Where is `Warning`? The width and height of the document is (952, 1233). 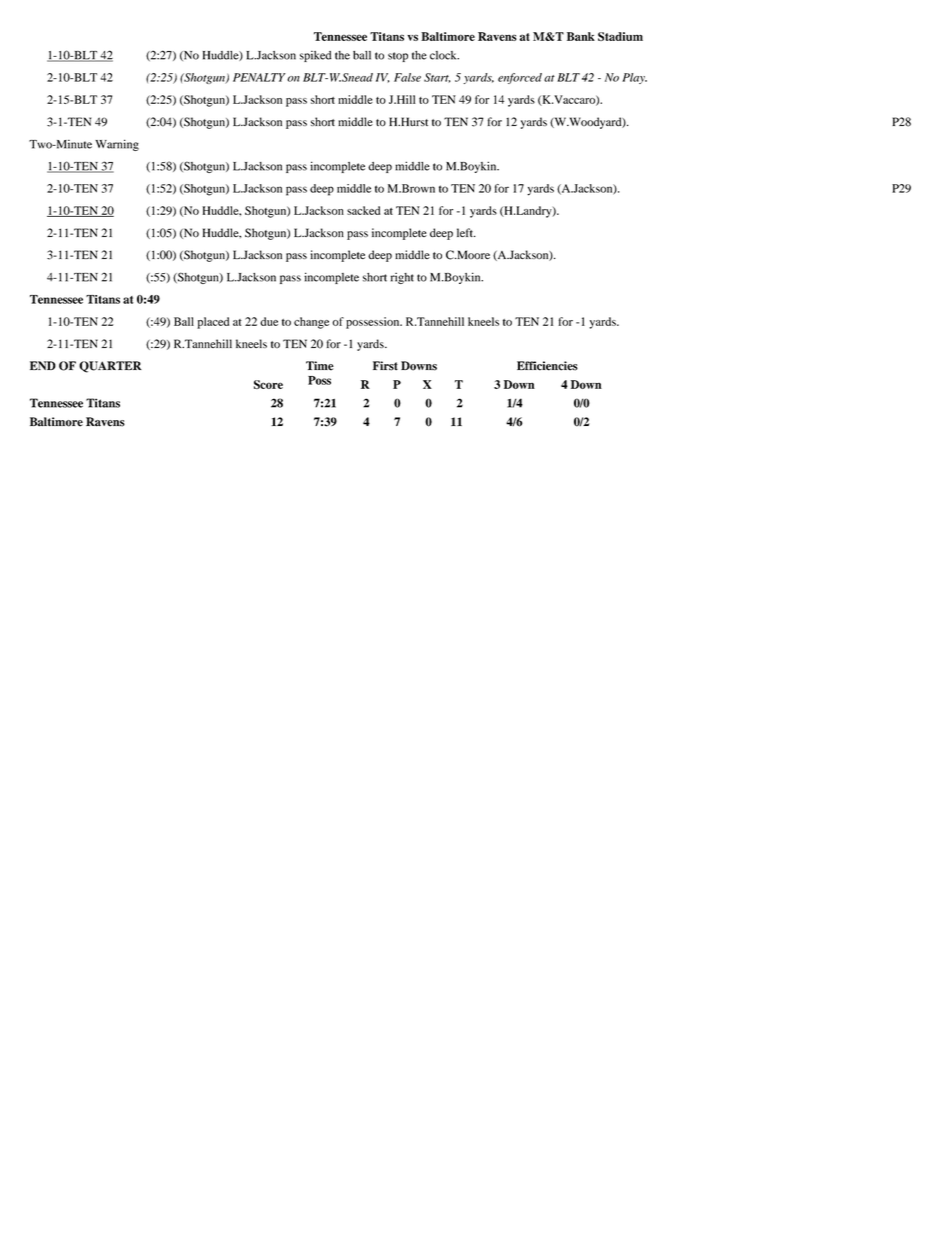
Warning is located at coordinates (117, 145).
